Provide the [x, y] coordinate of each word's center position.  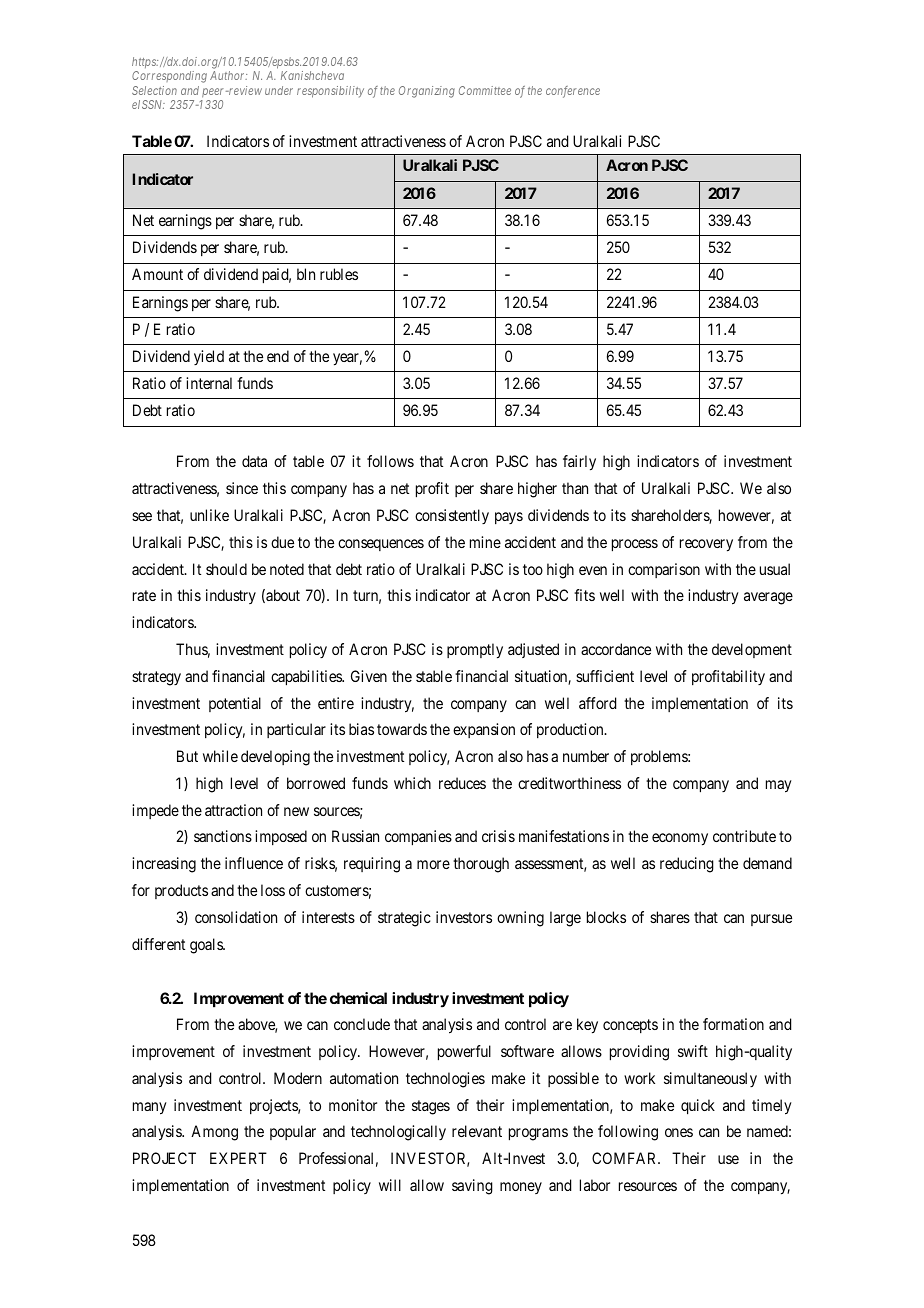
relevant [477, 1131]
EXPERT [238, 1158]
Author [228, 75]
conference [573, 92]
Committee [485, 90]
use [728, 1159]
